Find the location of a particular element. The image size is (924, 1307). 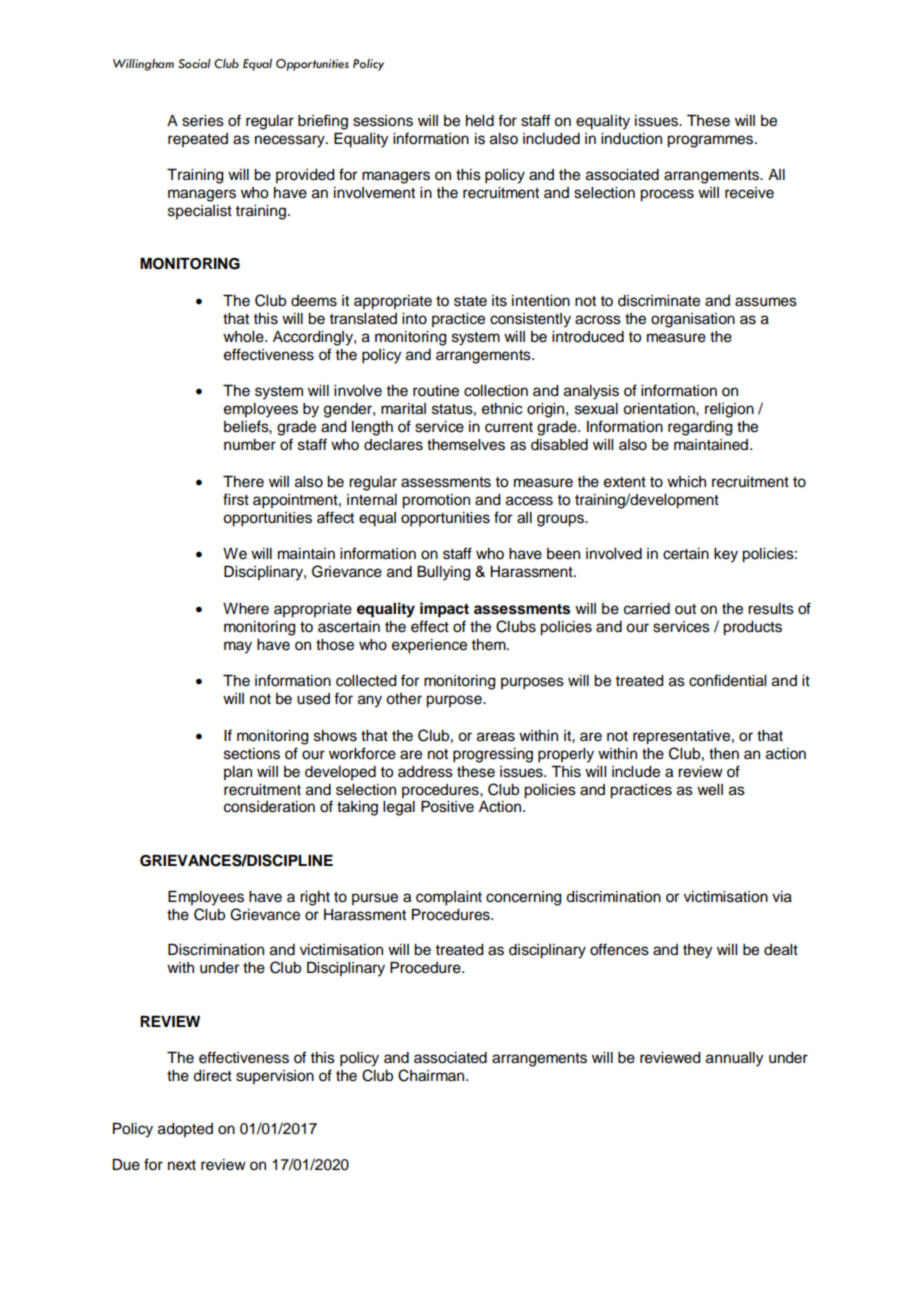

annually is located at coordinates (734, 1059).
